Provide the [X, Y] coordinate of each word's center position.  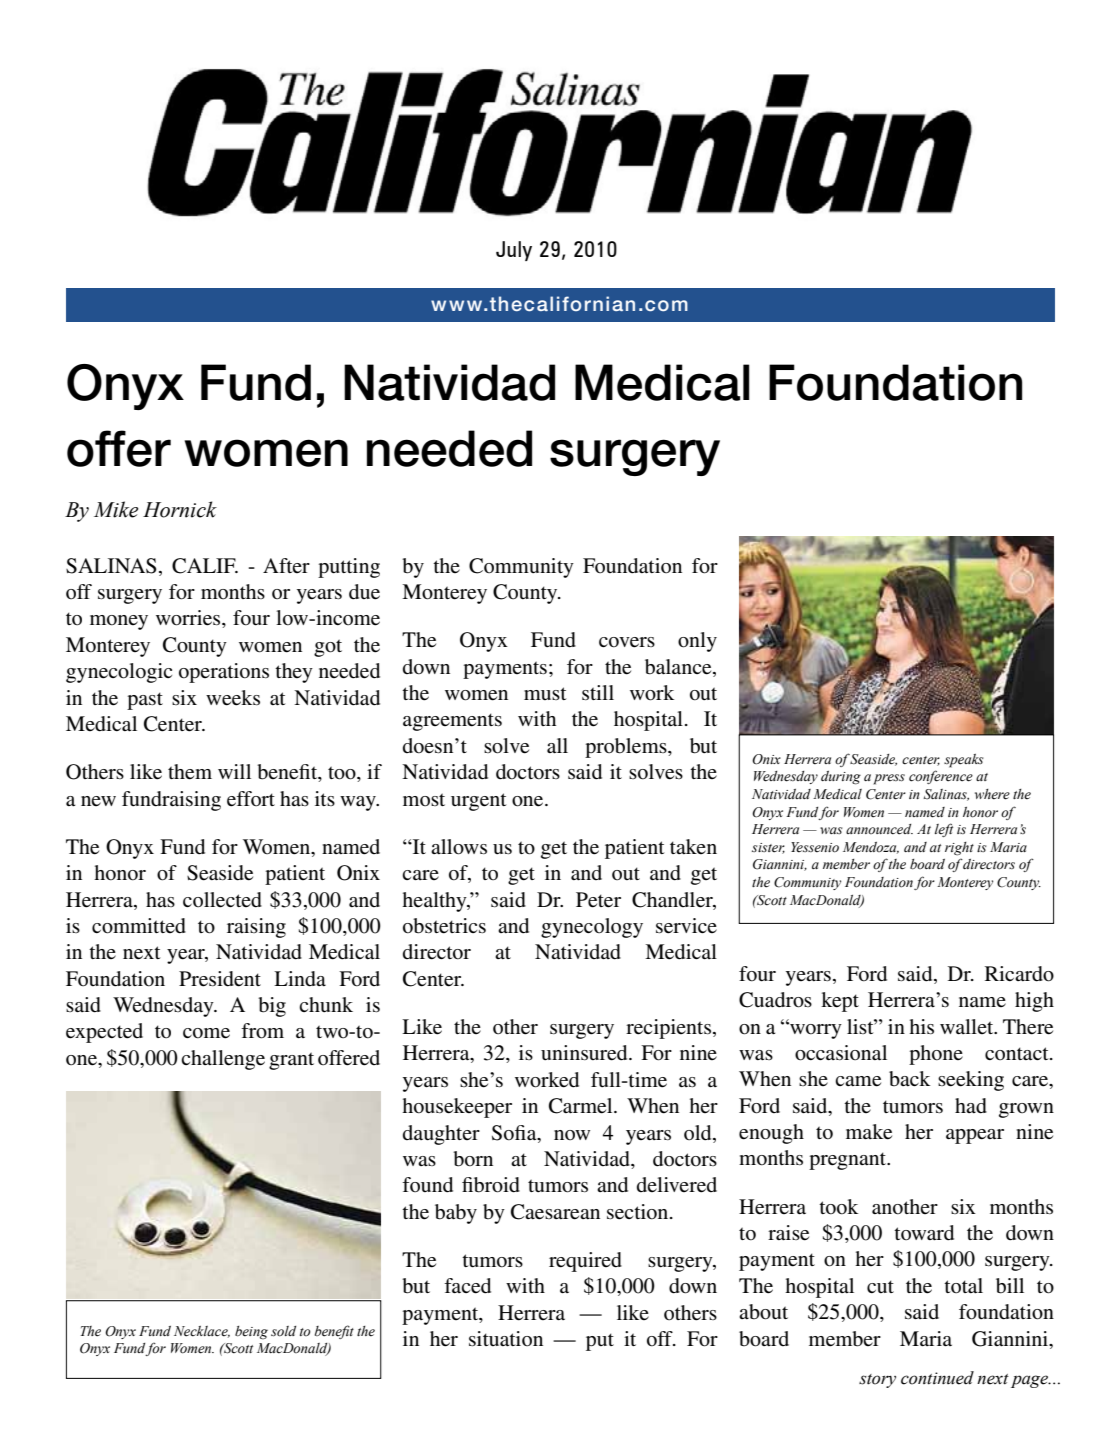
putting [349, 568]
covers [627, 642]
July [514, 251]
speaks [963, 761]
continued [937, 1378]
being [251, 1333]
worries [189, 619]
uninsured [585, 1053]
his [921, 1026]
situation [506, 1339]
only [697, 642]
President [220, 979]
